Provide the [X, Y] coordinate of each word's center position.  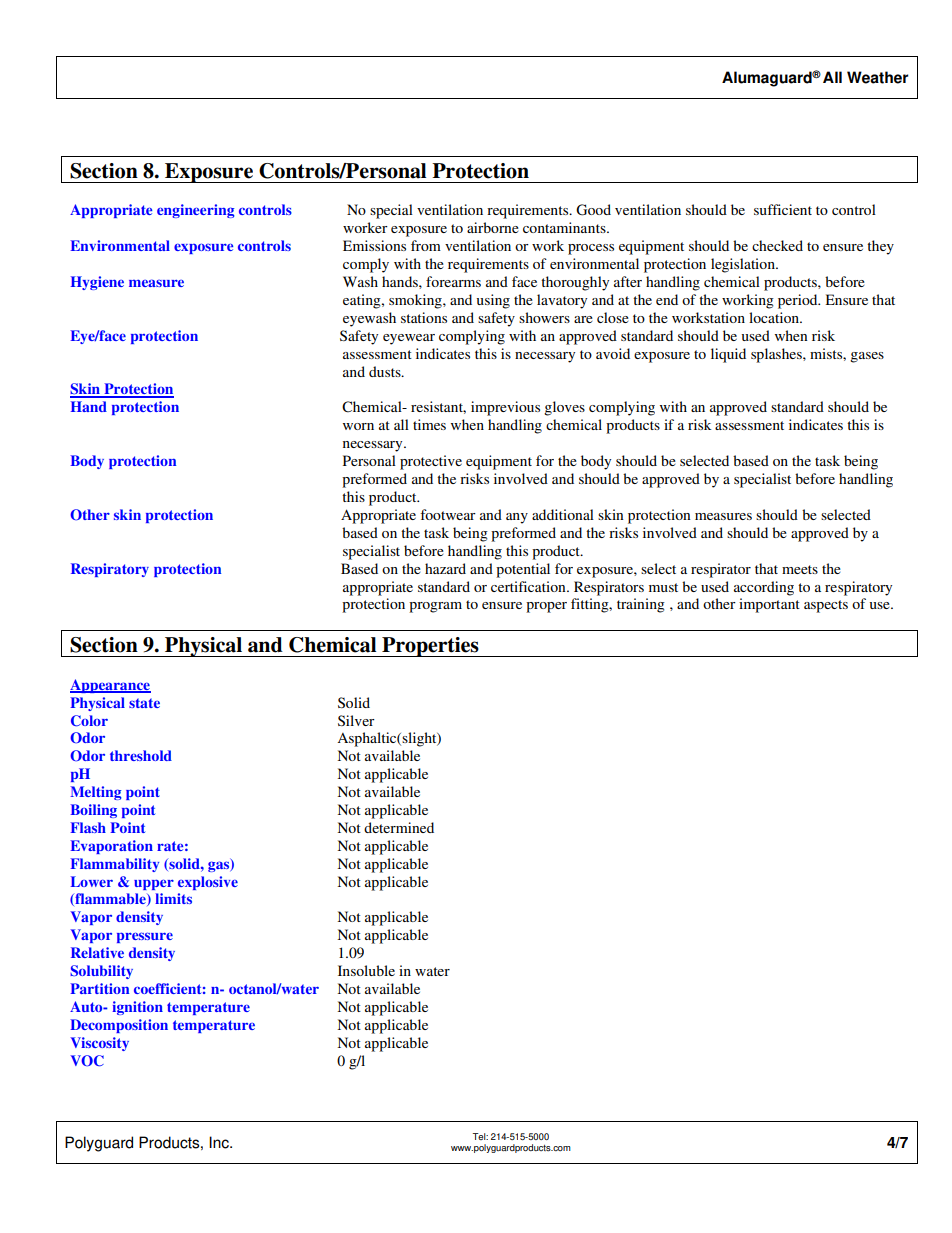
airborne [493, 227]
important [769, 605]
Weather [877, 77]
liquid [728, 355]
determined [399, 827]
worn [358, 426]
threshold [141, 755]
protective [431, 462]
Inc [220, 1142]
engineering [196, 211]
